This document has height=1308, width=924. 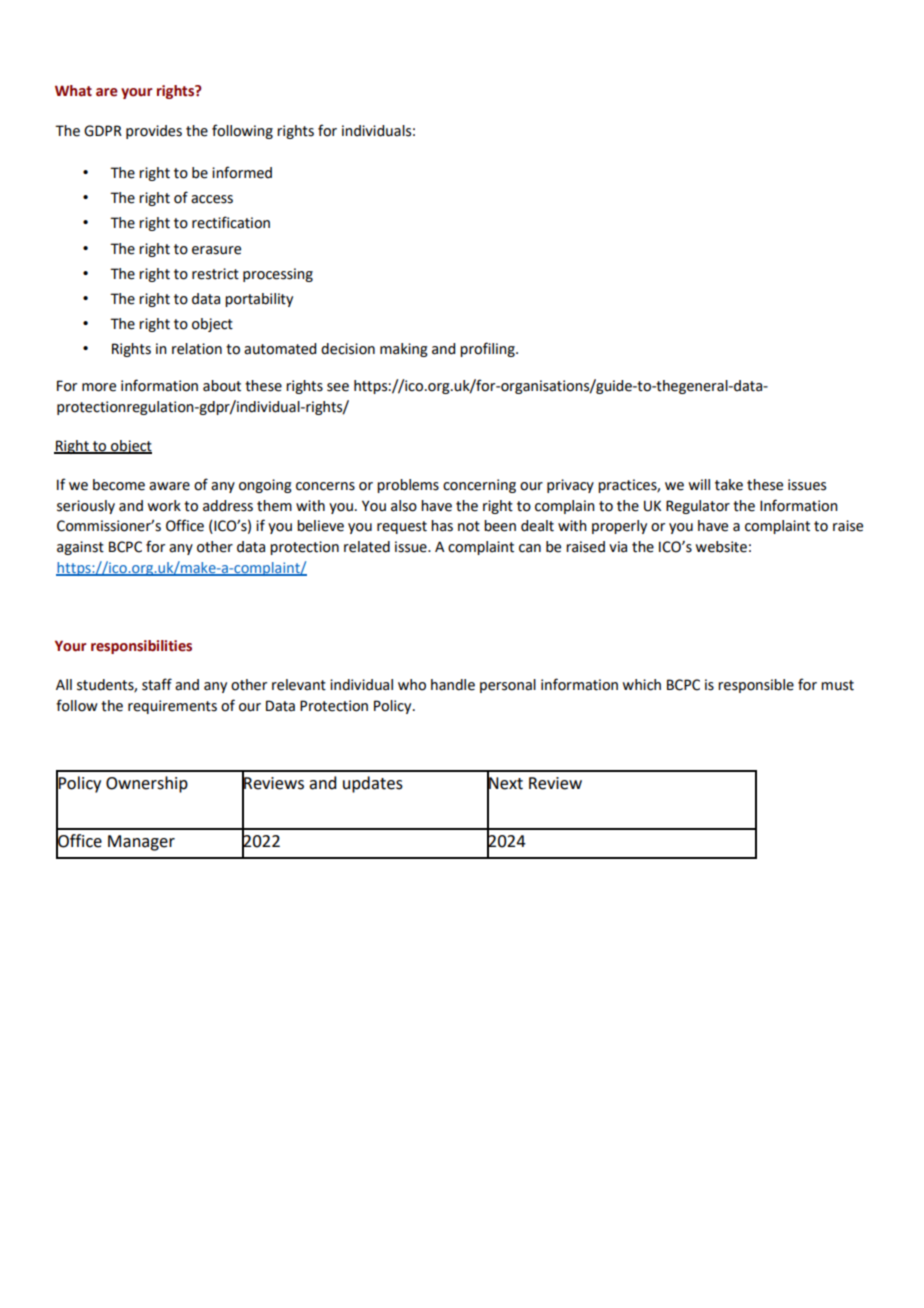 I want to click on provides, so click(x=154, y=132).
